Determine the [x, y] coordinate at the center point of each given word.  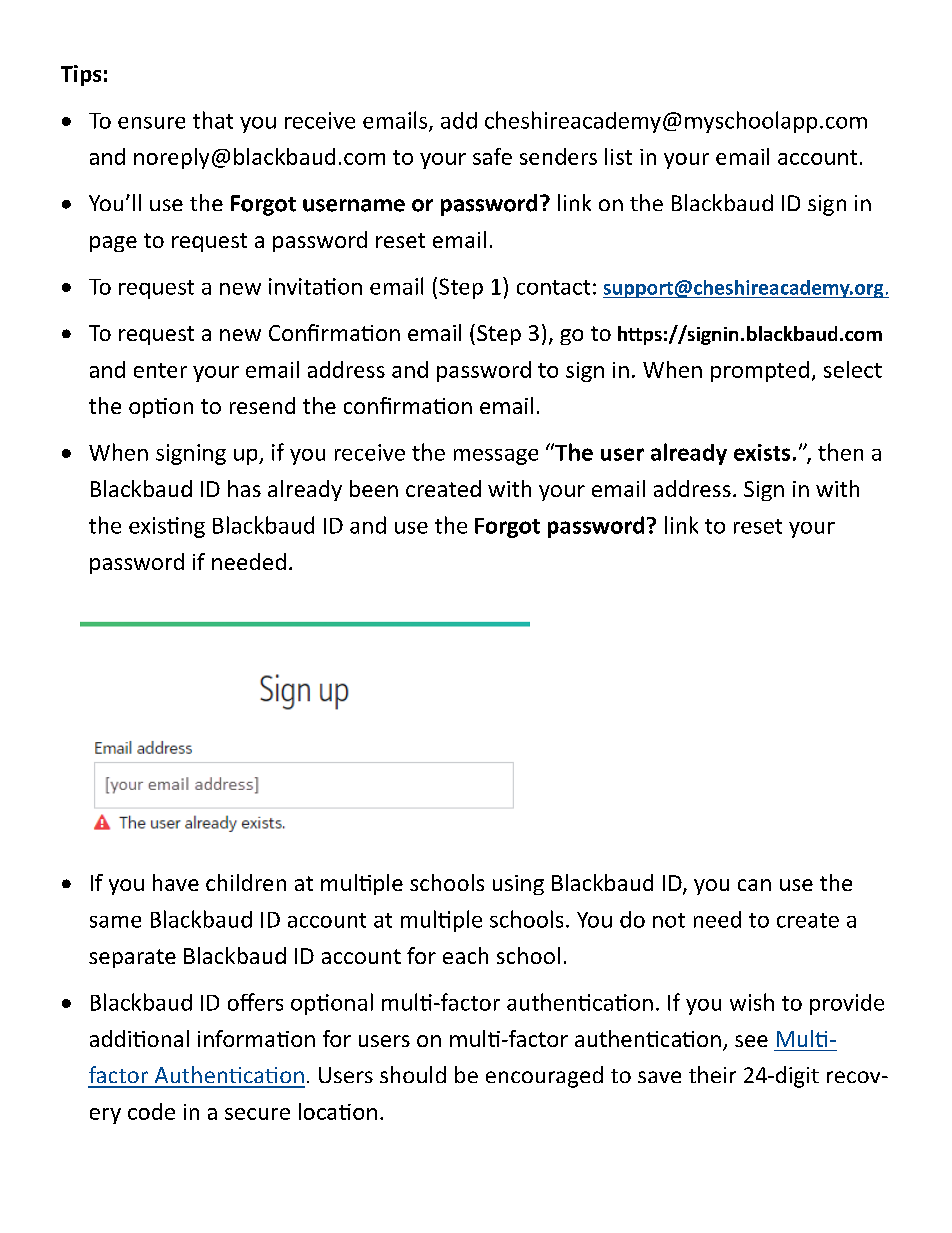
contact [553, 287]
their [712, 1074]
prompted [760, 371]
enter [160, 370]
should [413, 1074]
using [518, 885]
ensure [151, 123]
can [754, 885]
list [618, 156]
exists [762, 452]
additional [139, 1038]
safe [492, 156]
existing [167, 527]
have [176, 882]
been [374, 488]
